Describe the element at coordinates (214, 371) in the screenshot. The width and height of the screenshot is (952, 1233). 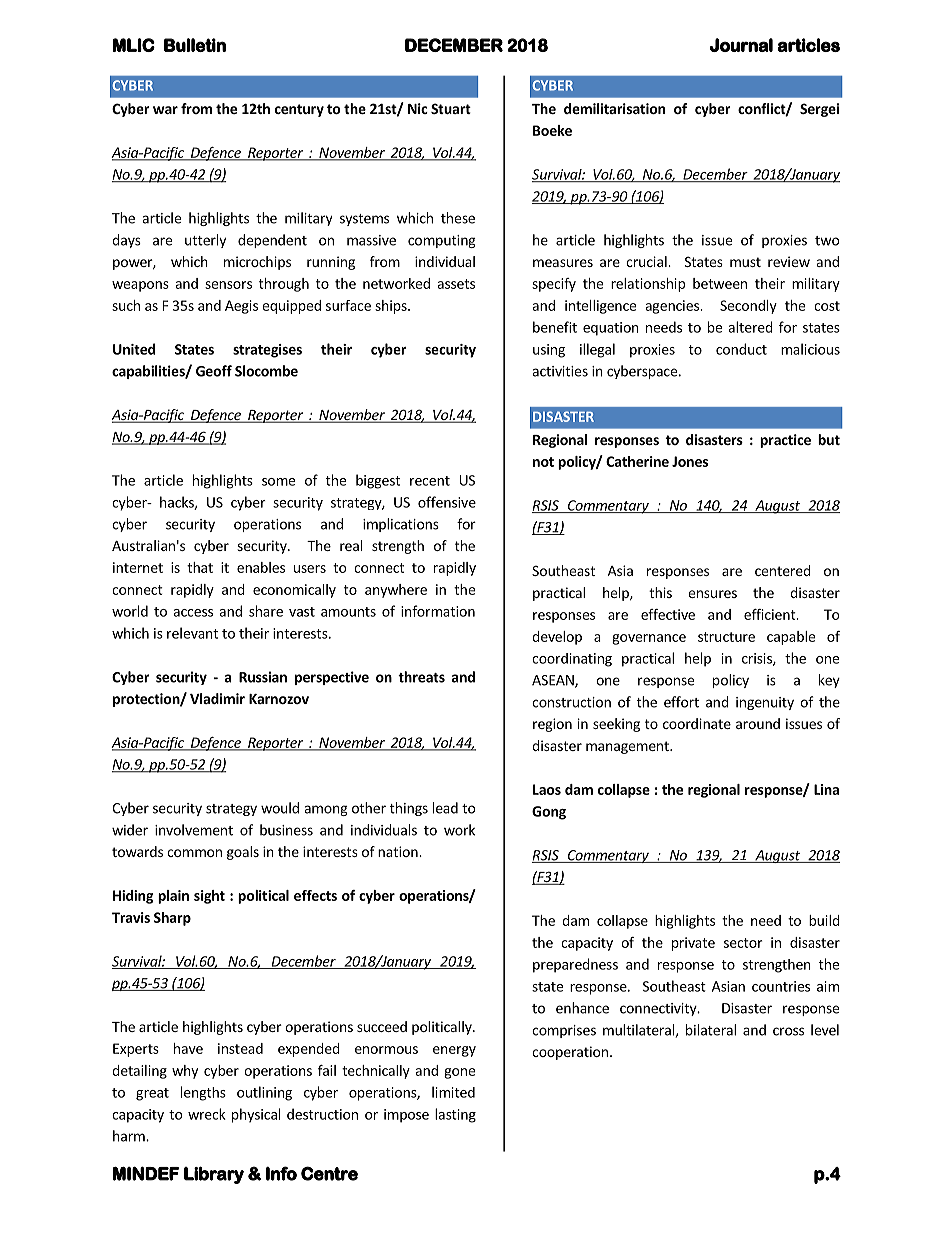
I see `Geoff` at that location.
